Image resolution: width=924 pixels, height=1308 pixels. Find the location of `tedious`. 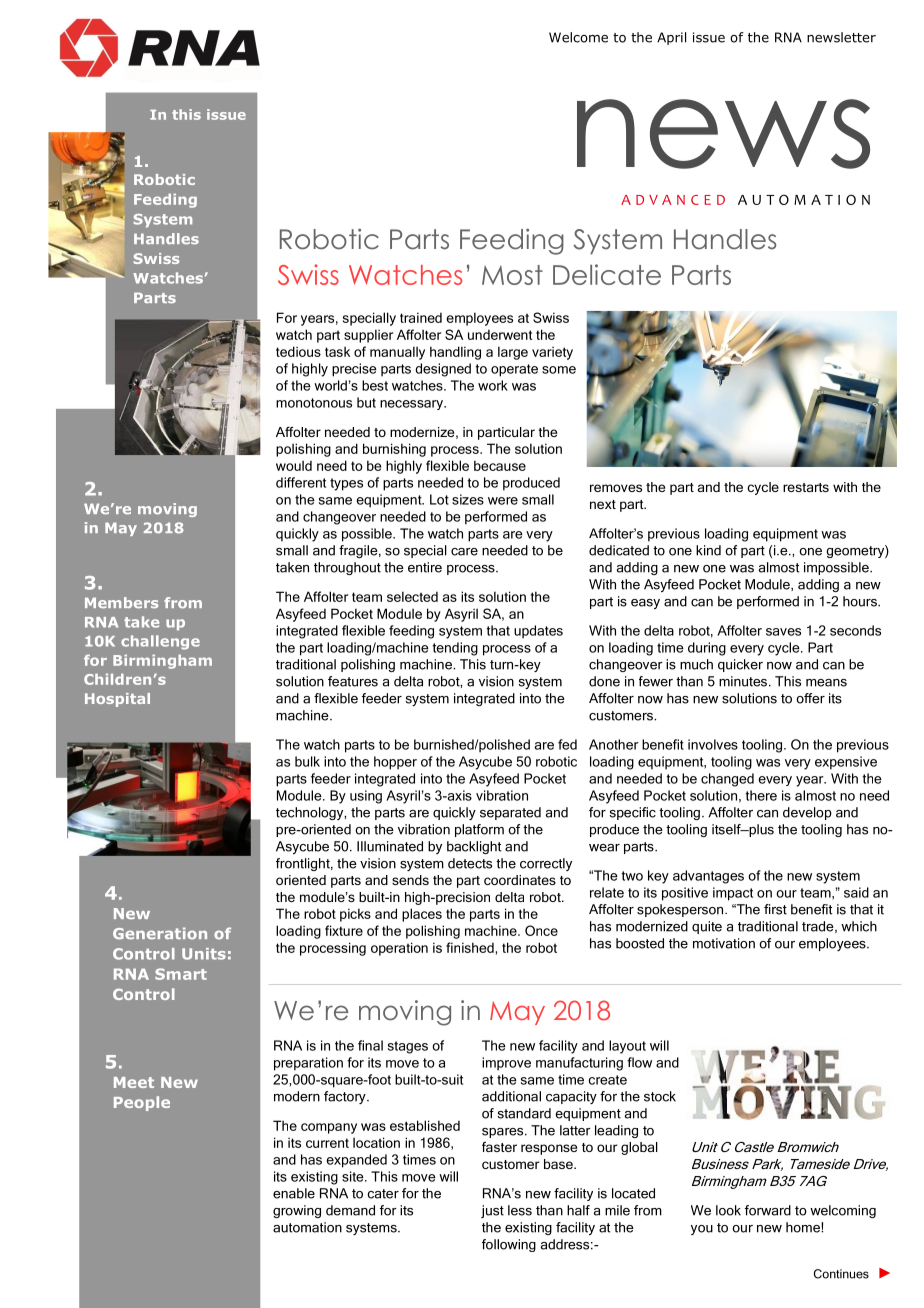

tedious is located at coordinates (298, 351).
